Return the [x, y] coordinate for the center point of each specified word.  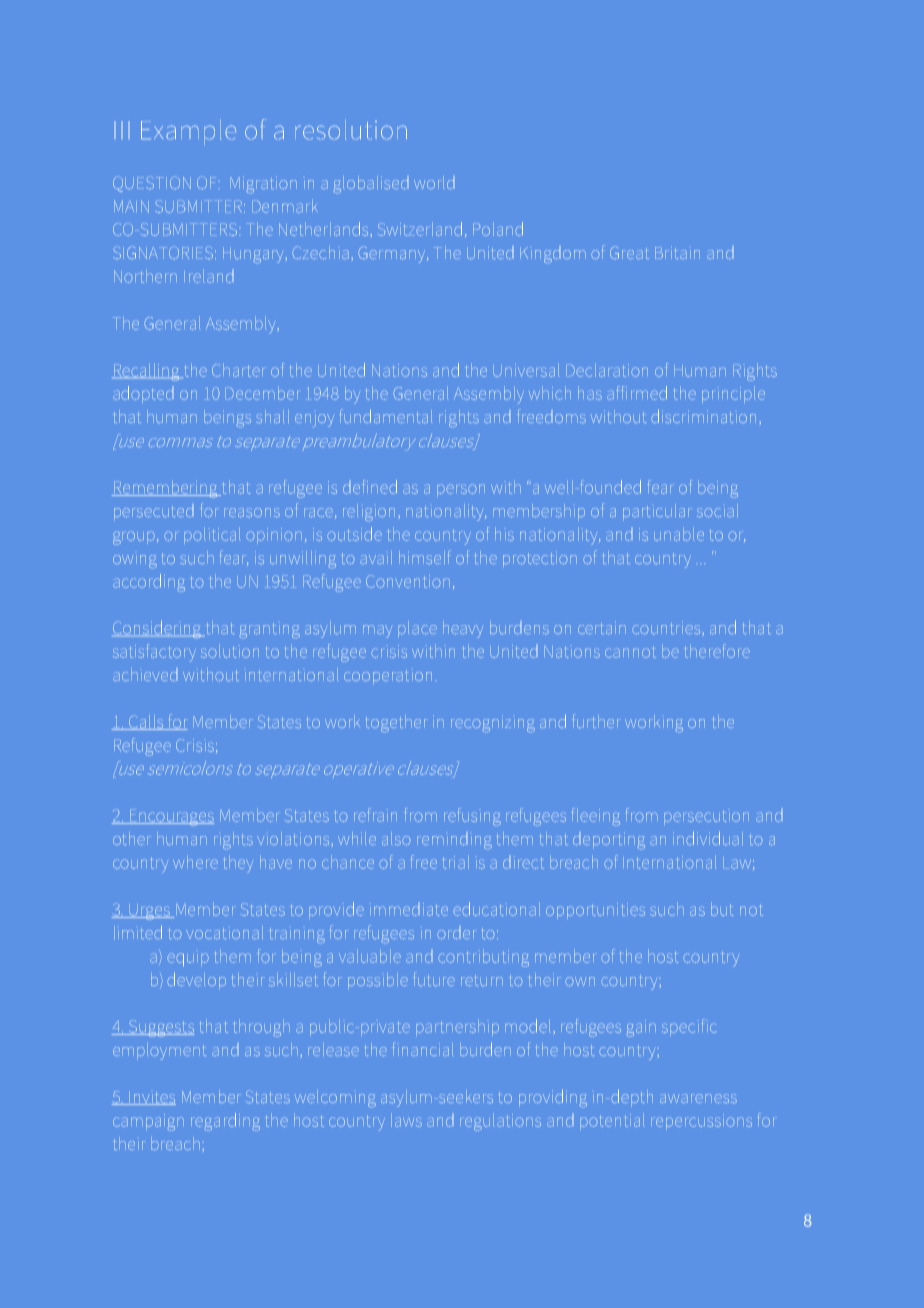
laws [406, 1120]
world [434, 183]
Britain [677, 253]
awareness [698, 1099]
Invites [152, 1098]
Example [189, 132]
